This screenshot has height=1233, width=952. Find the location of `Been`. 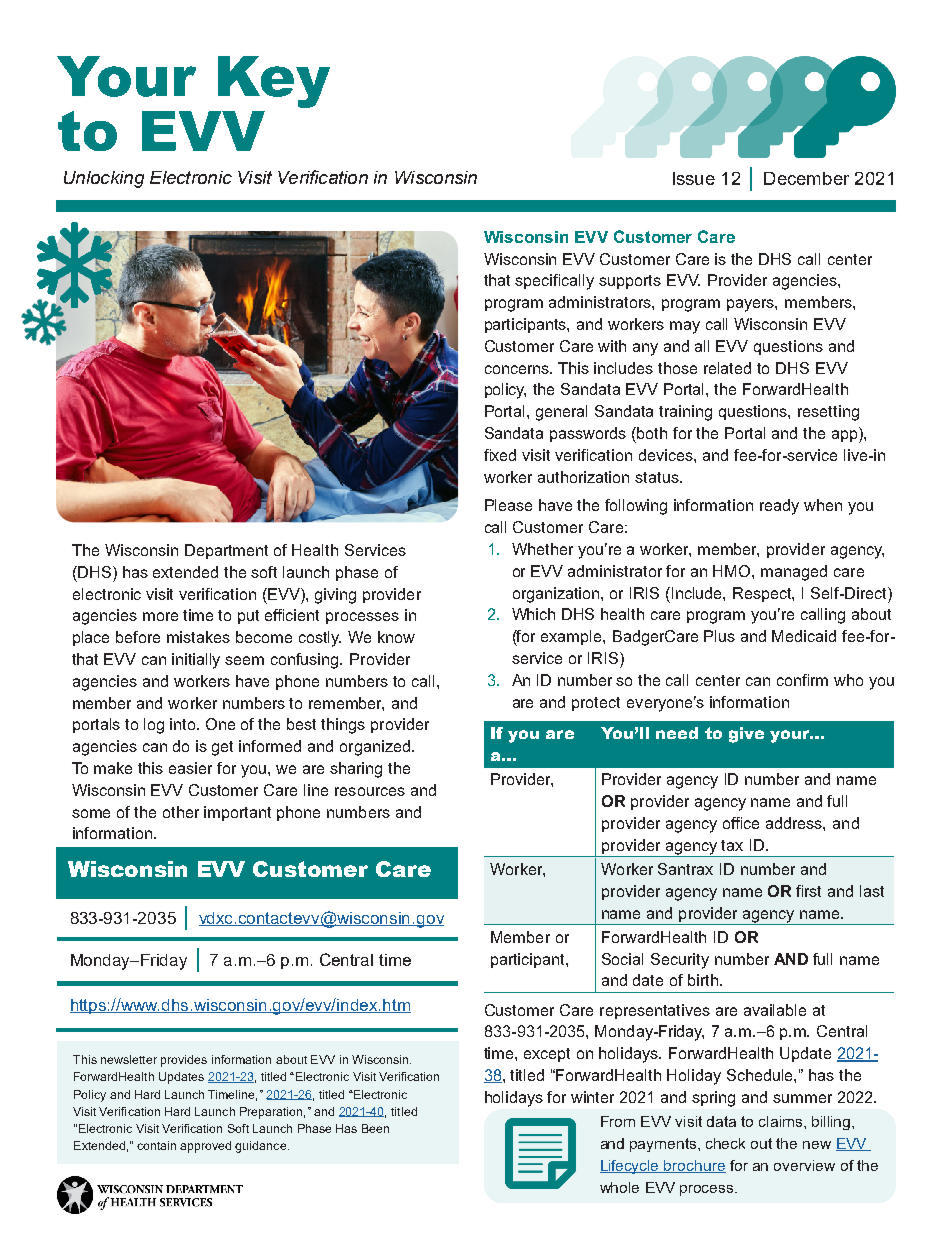

Been is located at coordinates (375, 1128).
